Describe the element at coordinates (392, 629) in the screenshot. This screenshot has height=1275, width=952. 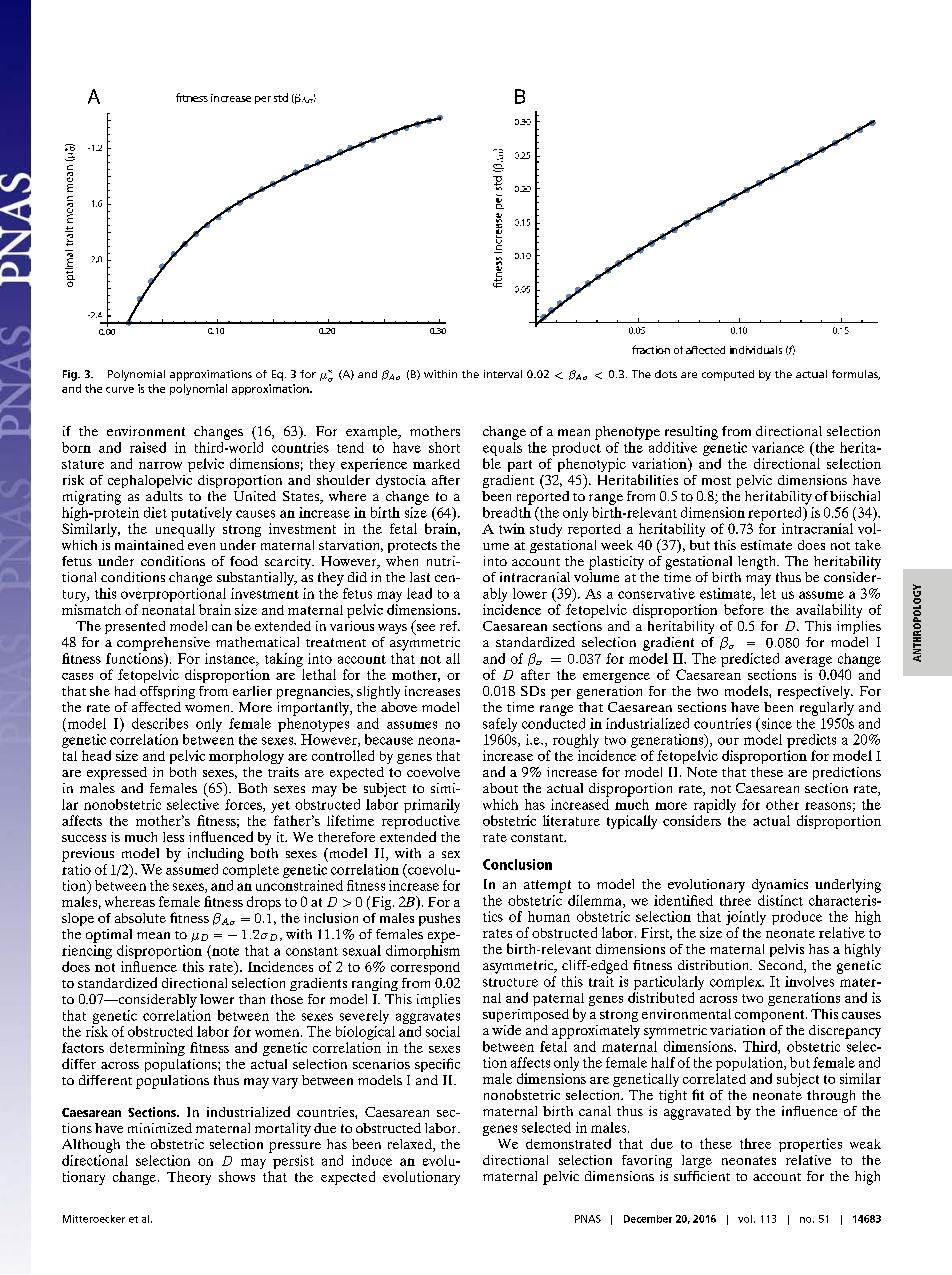
I see `ways` at that location.
